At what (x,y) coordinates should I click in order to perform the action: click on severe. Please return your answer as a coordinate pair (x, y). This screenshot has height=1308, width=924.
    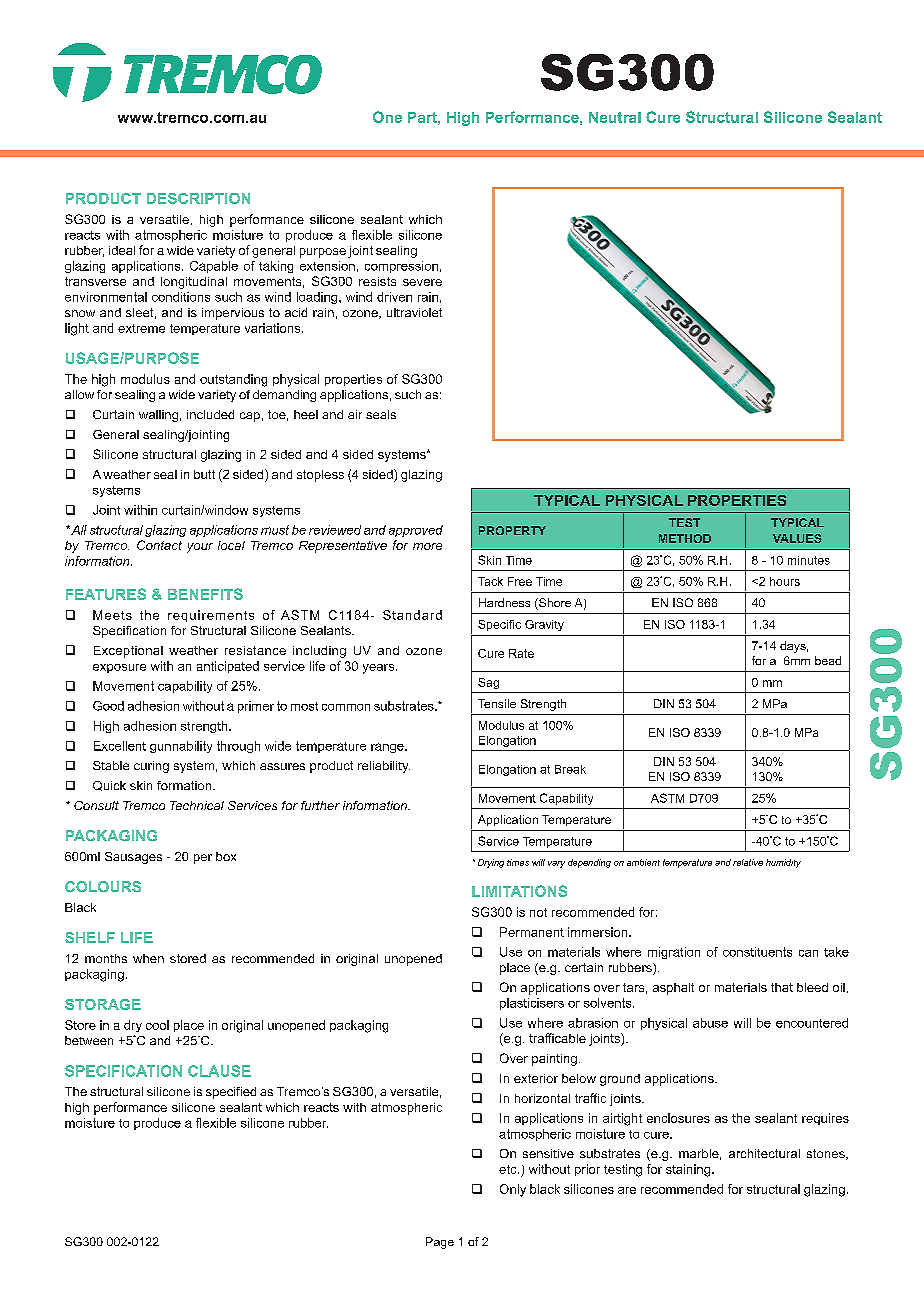
    Looking at the image, I should click on (422, 282).
